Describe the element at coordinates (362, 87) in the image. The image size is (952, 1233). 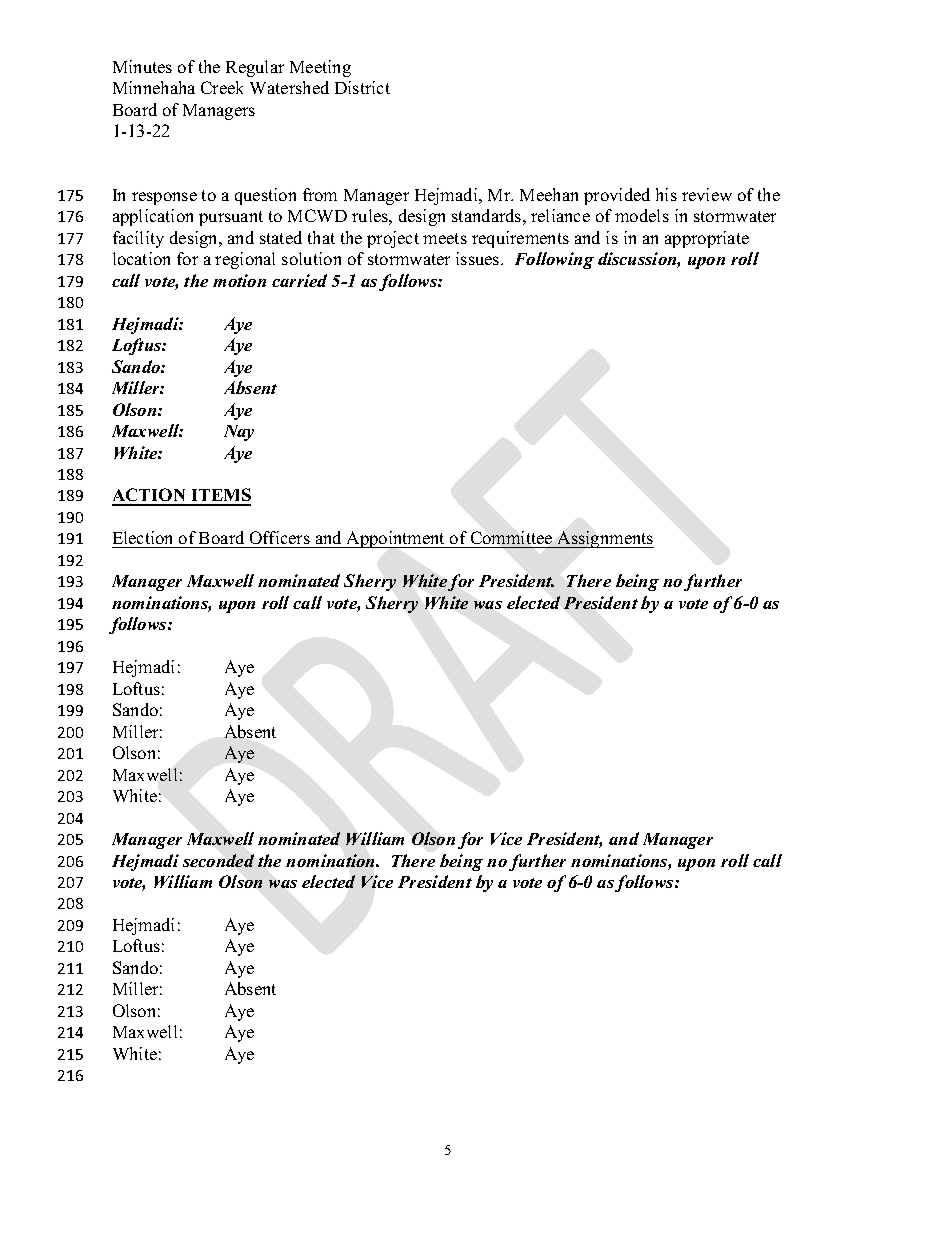
I see `District` at that location.
